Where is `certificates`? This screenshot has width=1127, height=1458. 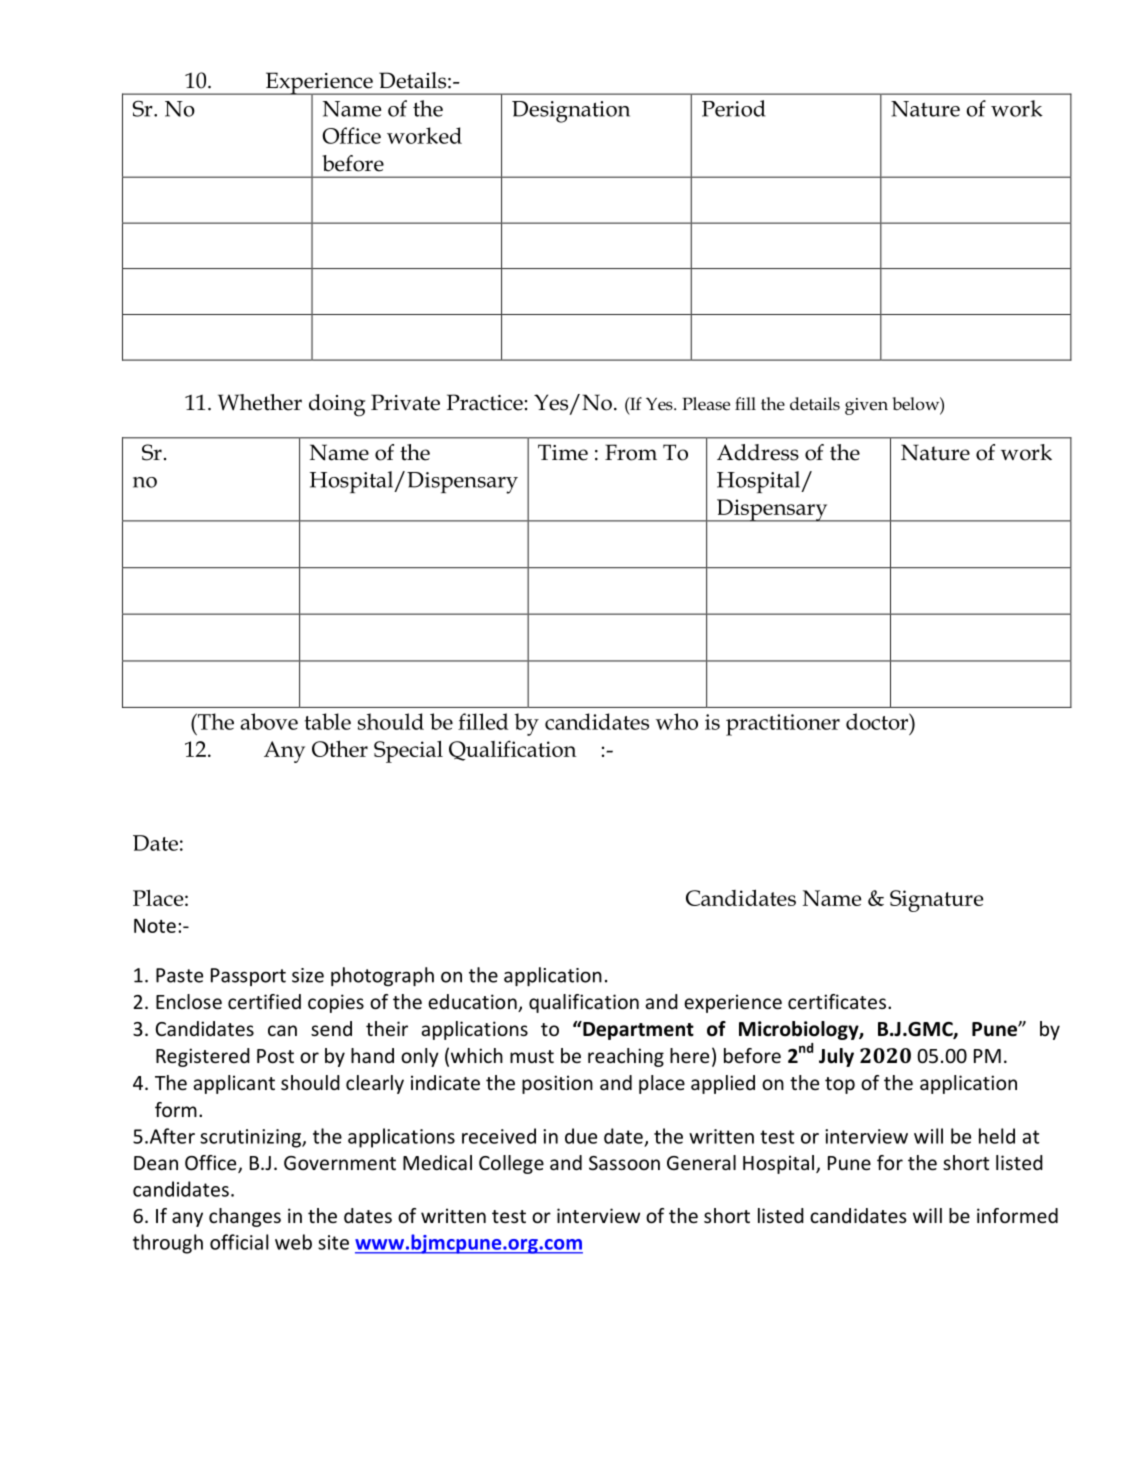
certificates is located at coordinates (837, 1001).
